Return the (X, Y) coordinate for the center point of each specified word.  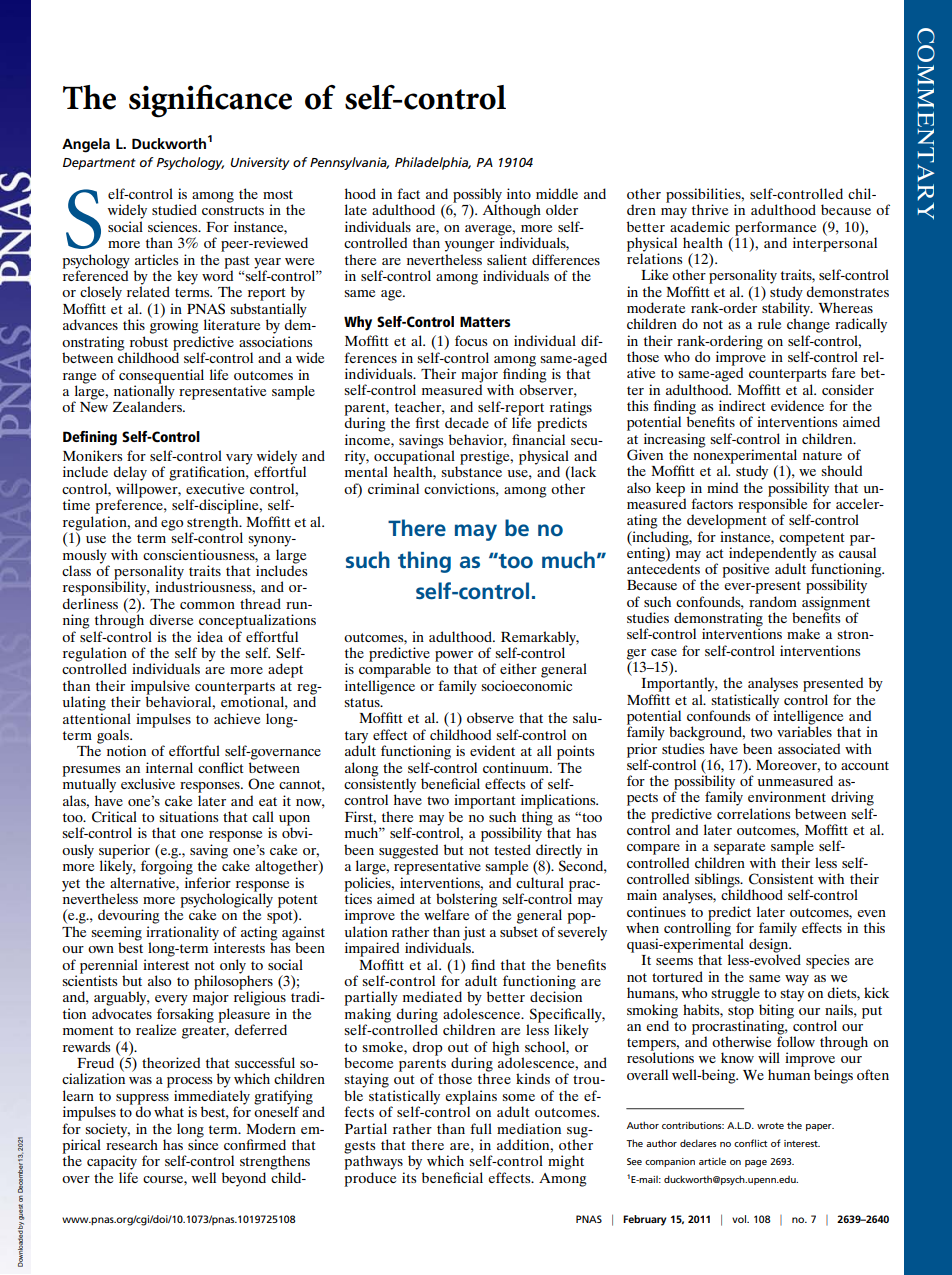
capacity (112, 1162)
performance (775, 229)
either (518, 668)
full (481, 1128)
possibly (477, 196)
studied (174, 209)
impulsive (160, 688)
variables (804, 730)
